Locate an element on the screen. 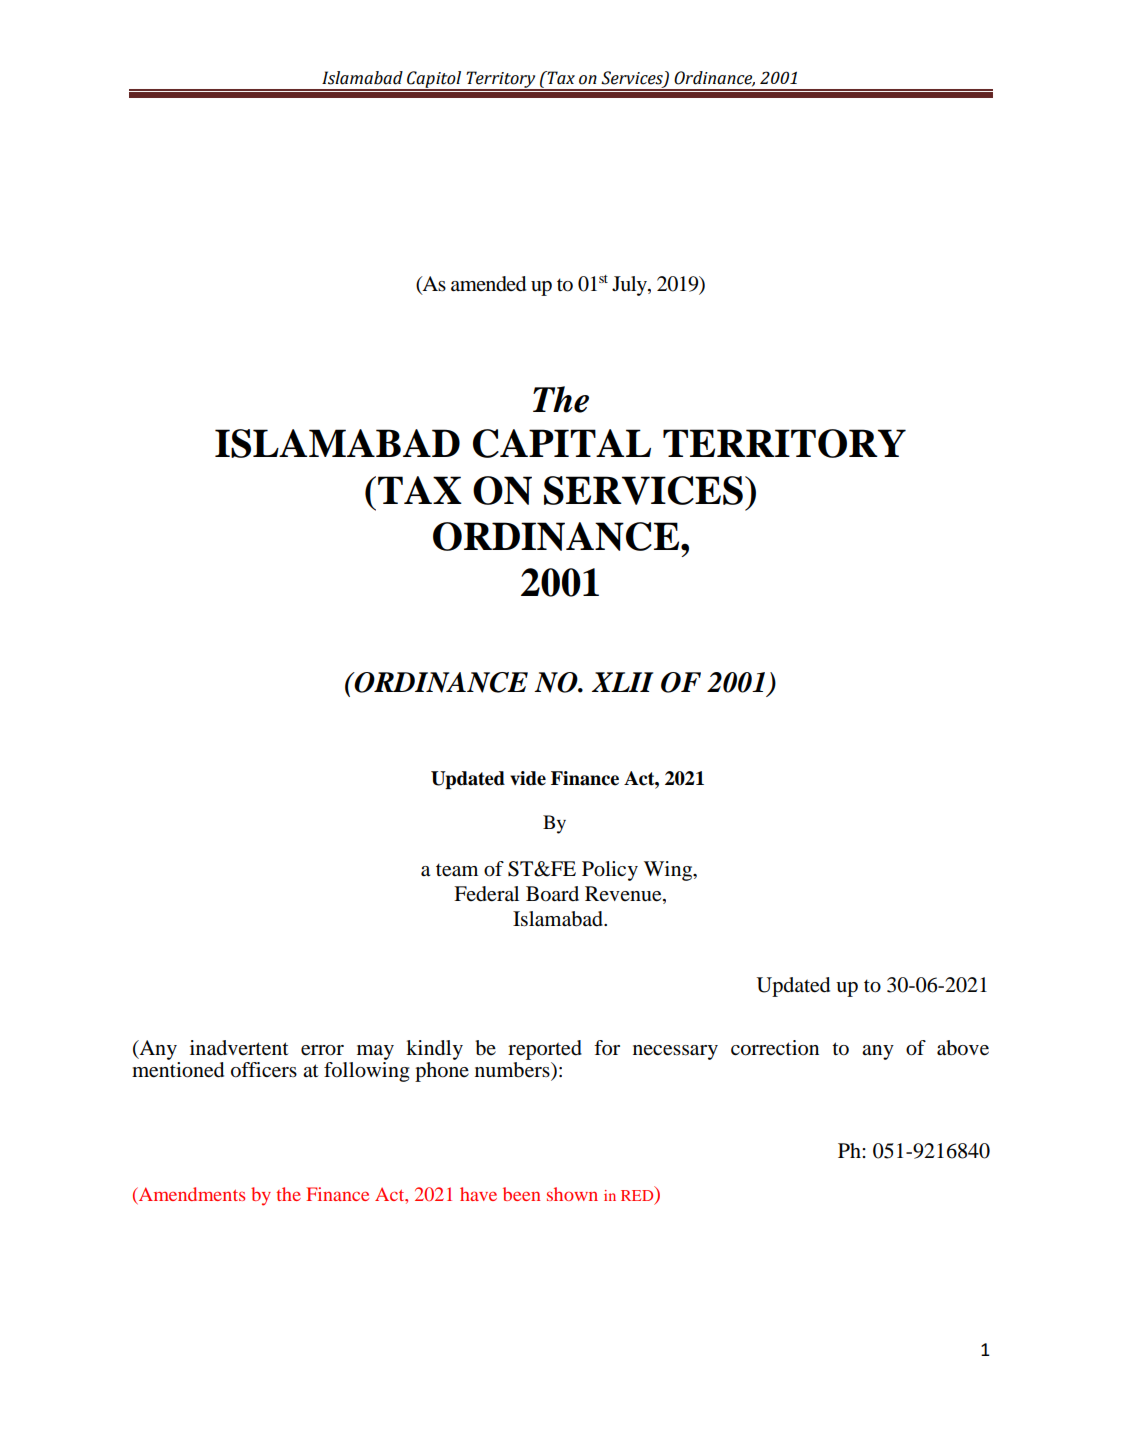 This screenshot has height=1452, width=1122. correction is located at coordinates (775, 1048).
